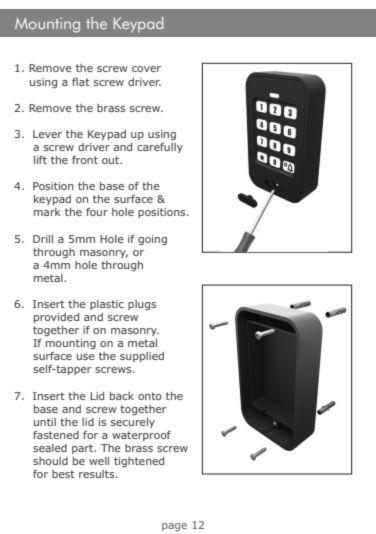  What do you see at coordinates (122, 396) in the document?
I see `back` at bounding box center [122, 396].
